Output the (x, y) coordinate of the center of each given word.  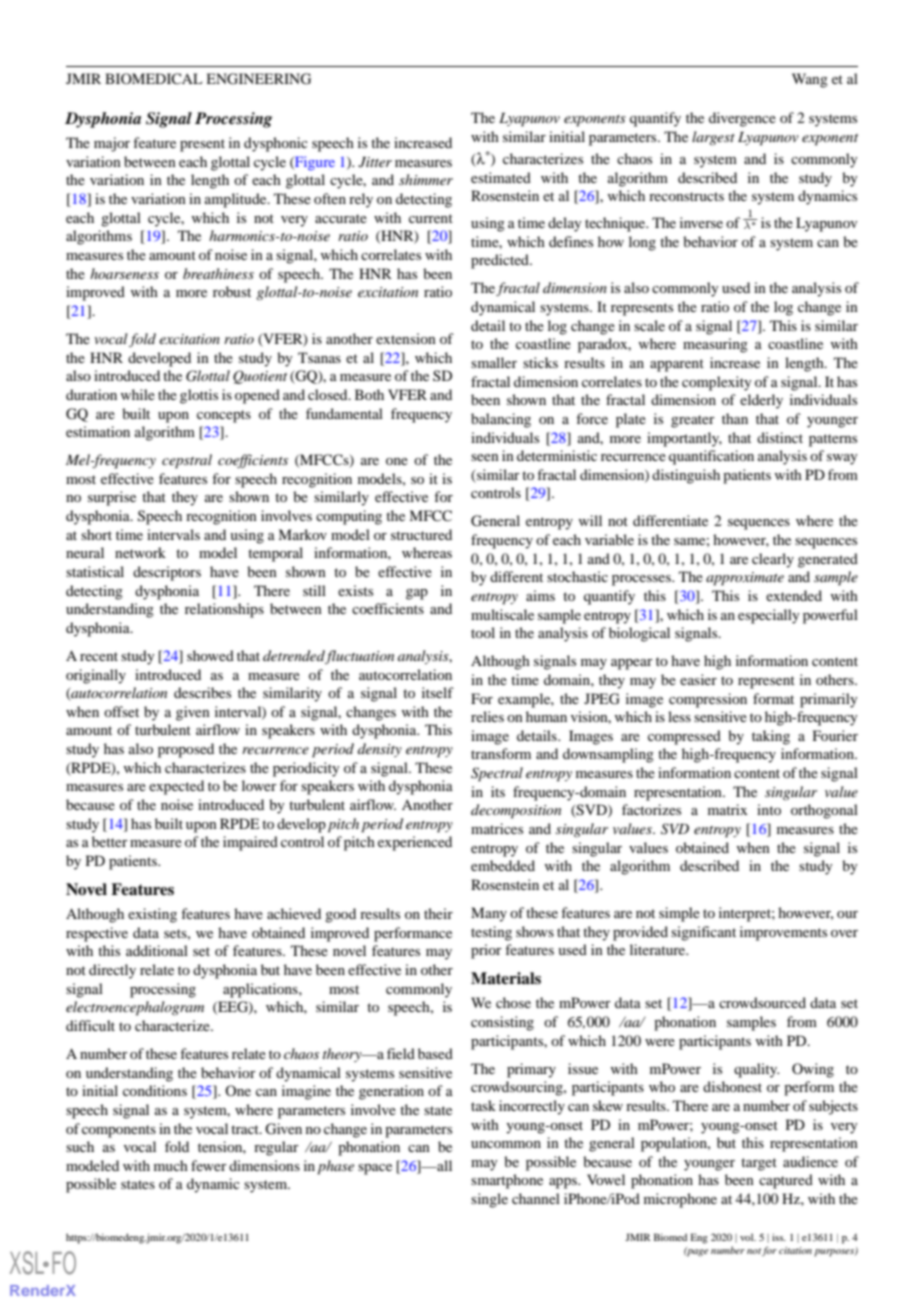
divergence (742, 119)
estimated (501, 177)
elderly (761, 401)
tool (483, 632)
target (759, 1164)
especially (769, 616)
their (438, 913)
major (112, 144)
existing (152, 915)
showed (210, 655)
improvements (783, 933)
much (171, 1165)
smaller (494, 362)
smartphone (507, 1181)
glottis (199, 396)
